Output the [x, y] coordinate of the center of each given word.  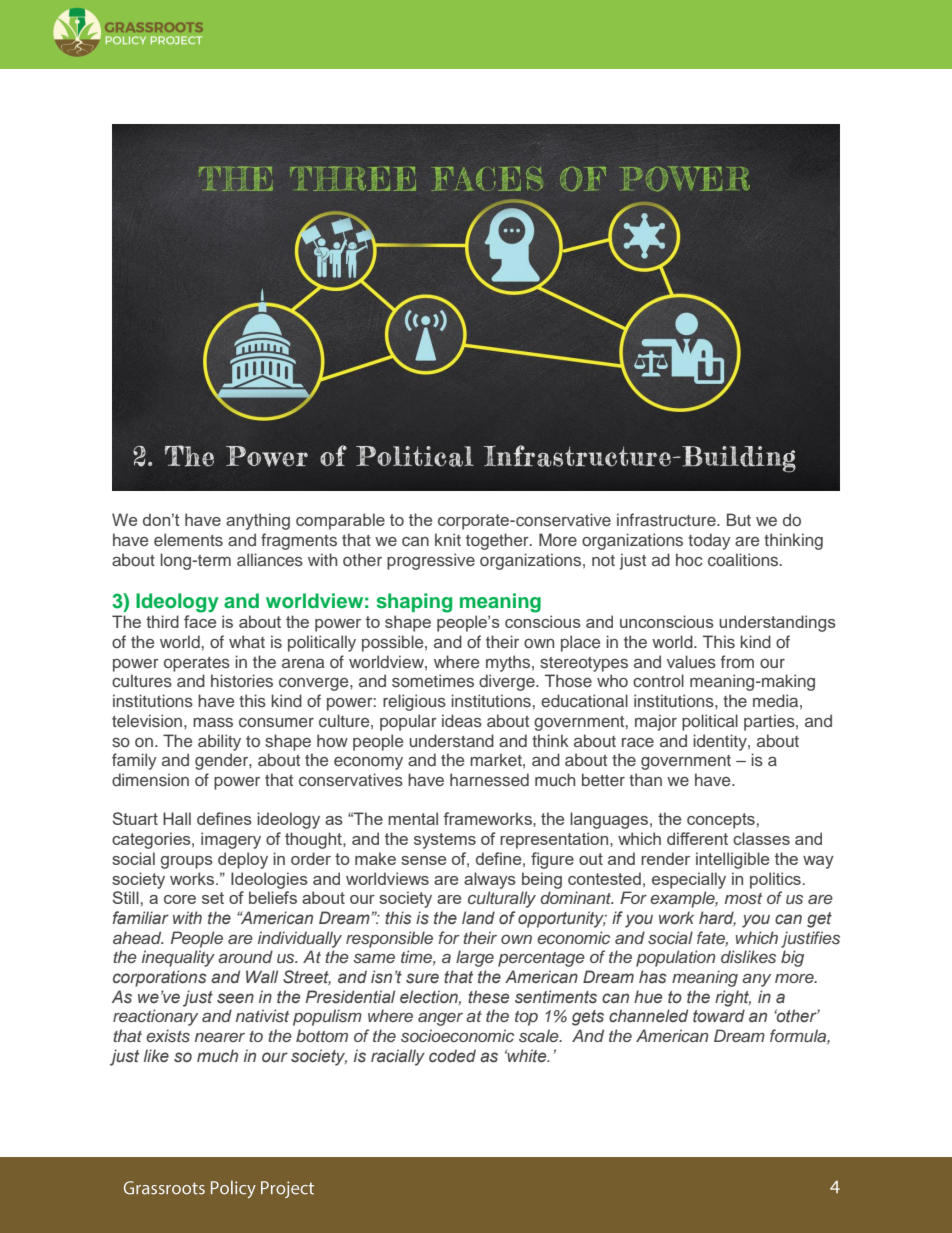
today [709, 541]
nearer [220, 1037]
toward [719, 1016]
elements [188, 539]
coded [452, 1056]
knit [448, 539]
